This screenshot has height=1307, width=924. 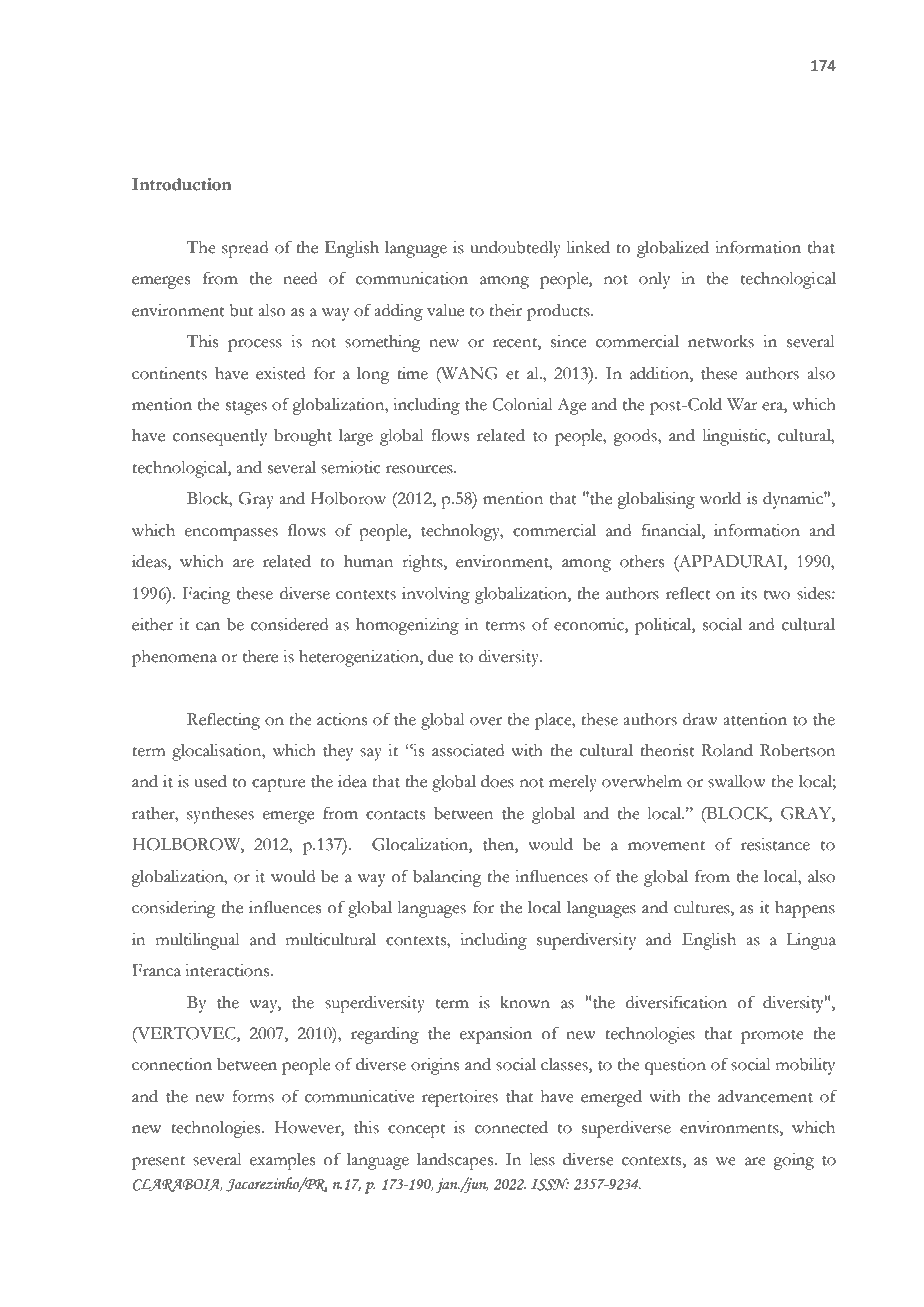 I want to click on there, so click(x=260, y=656).
